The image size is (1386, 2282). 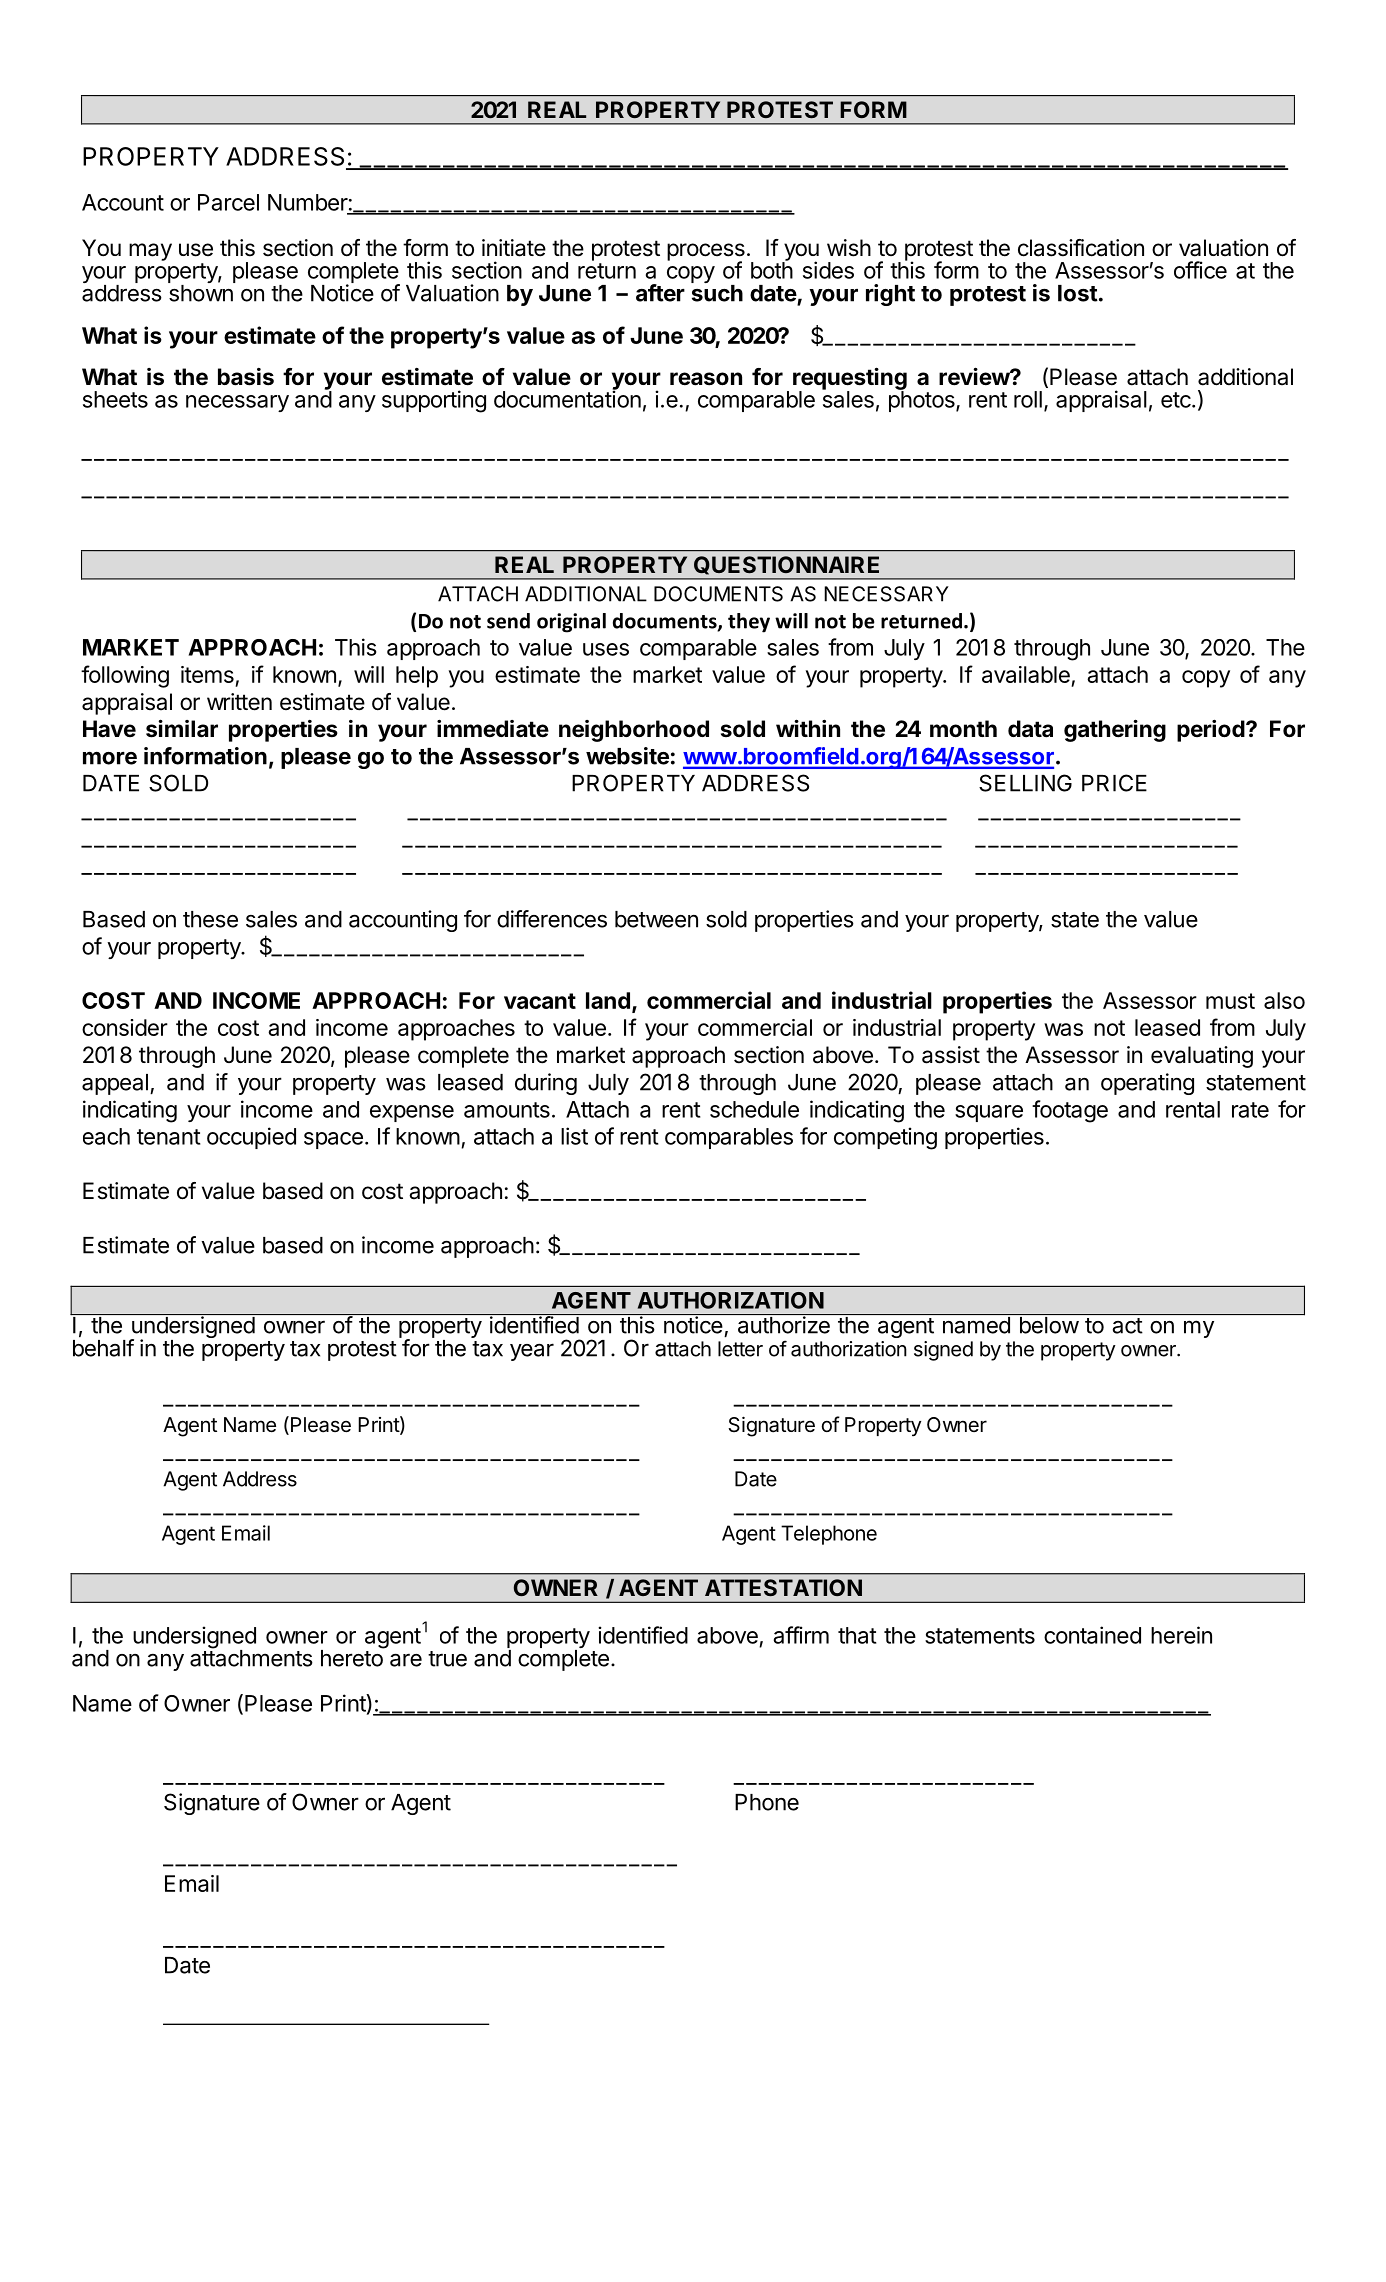 What do you see at coordinates (656, 919) in the screenshot?
I see `between` at bounding box center [656, 919].
